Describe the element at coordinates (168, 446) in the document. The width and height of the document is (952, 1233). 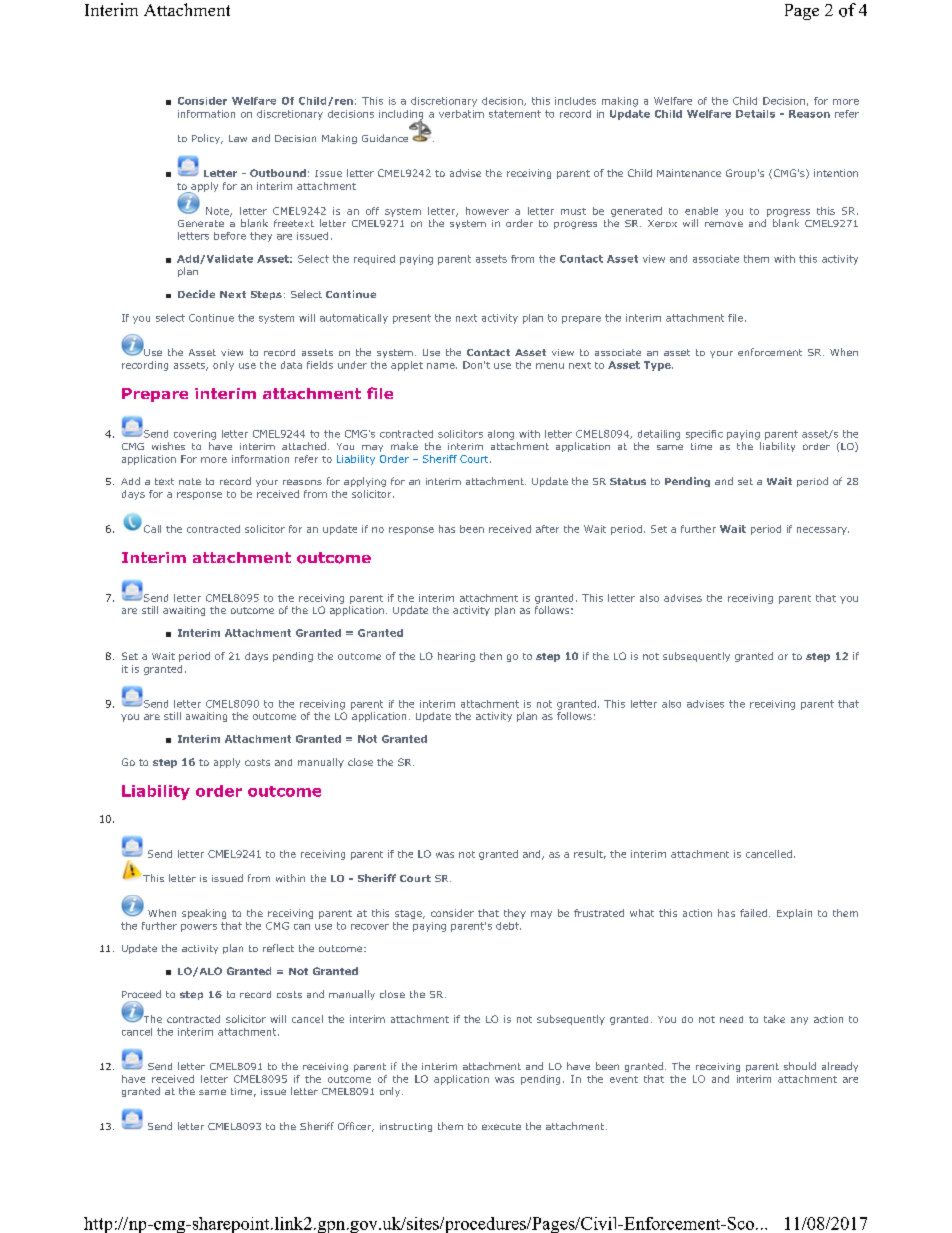
I see `wishes` at that location.
